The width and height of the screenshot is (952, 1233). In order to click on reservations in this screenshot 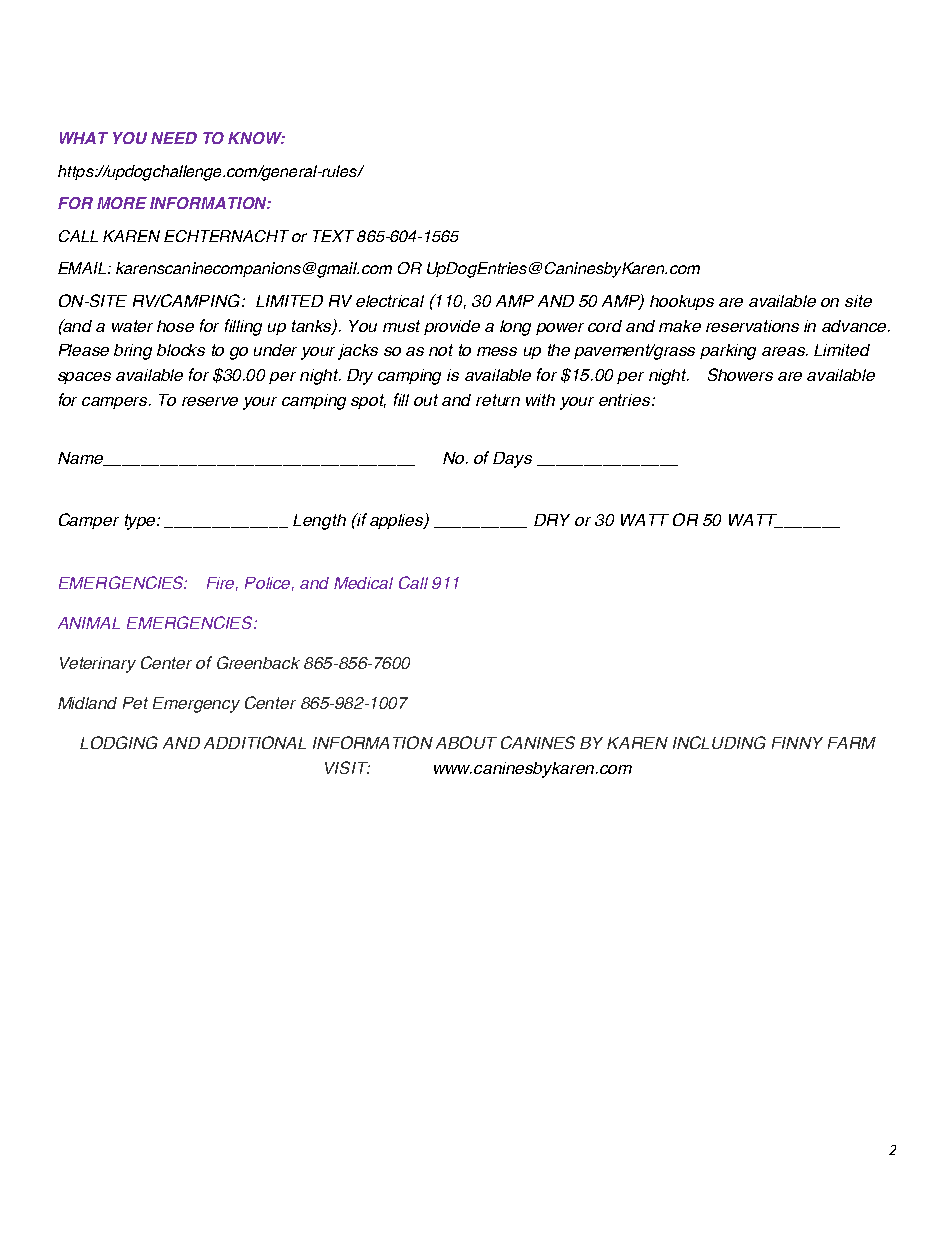, I will do `click(752, 326)`.
